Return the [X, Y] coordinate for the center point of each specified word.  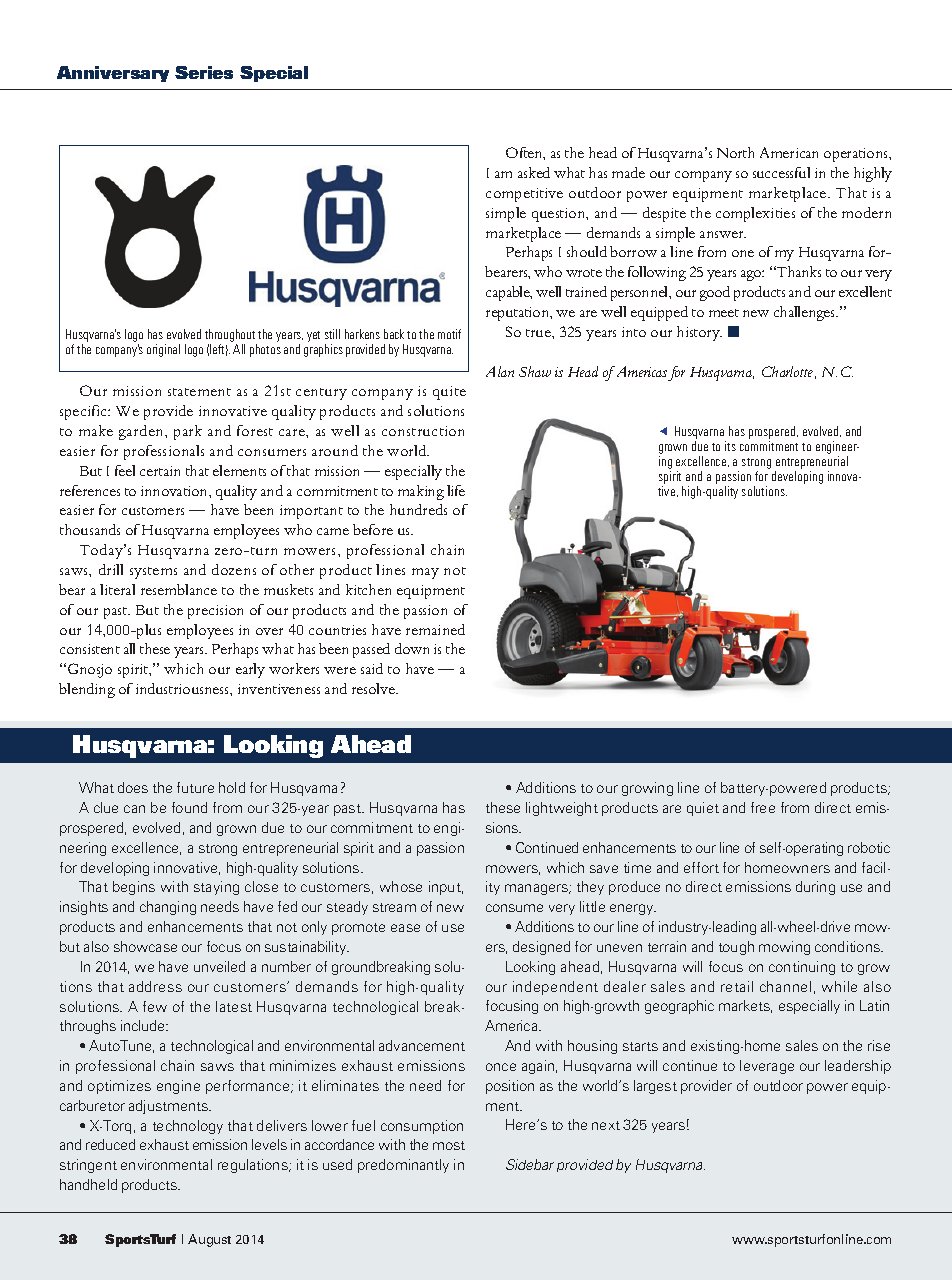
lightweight [562, 809]
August [209, 1240]
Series [204, 72]
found [189, 807]
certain [160, 471]
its [730, 446]
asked [534, 172]
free [763, 807]
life [456, 490]
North [735, 152]
